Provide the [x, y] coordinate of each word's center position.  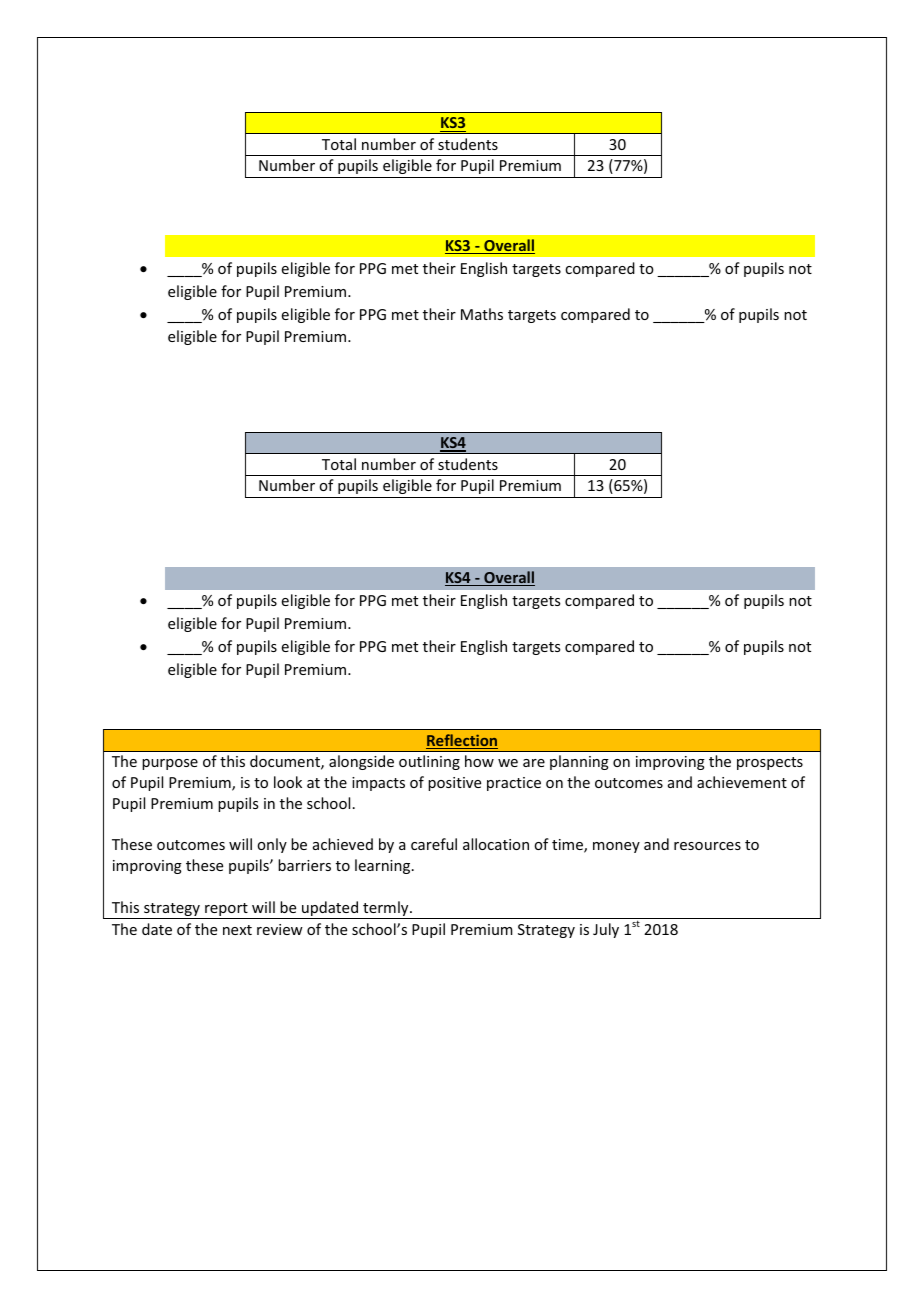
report [226, 911]
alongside [361, 762]
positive [454, 784]
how [479, 761]
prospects [770, 763]
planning [579, 762]
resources [707, 846]
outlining [429, 762]
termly [386, 910]
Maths [482, 314]
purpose [170, 764]
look [288, 782]
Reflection [462, 741]
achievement [742, 782]
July [606, 930]
